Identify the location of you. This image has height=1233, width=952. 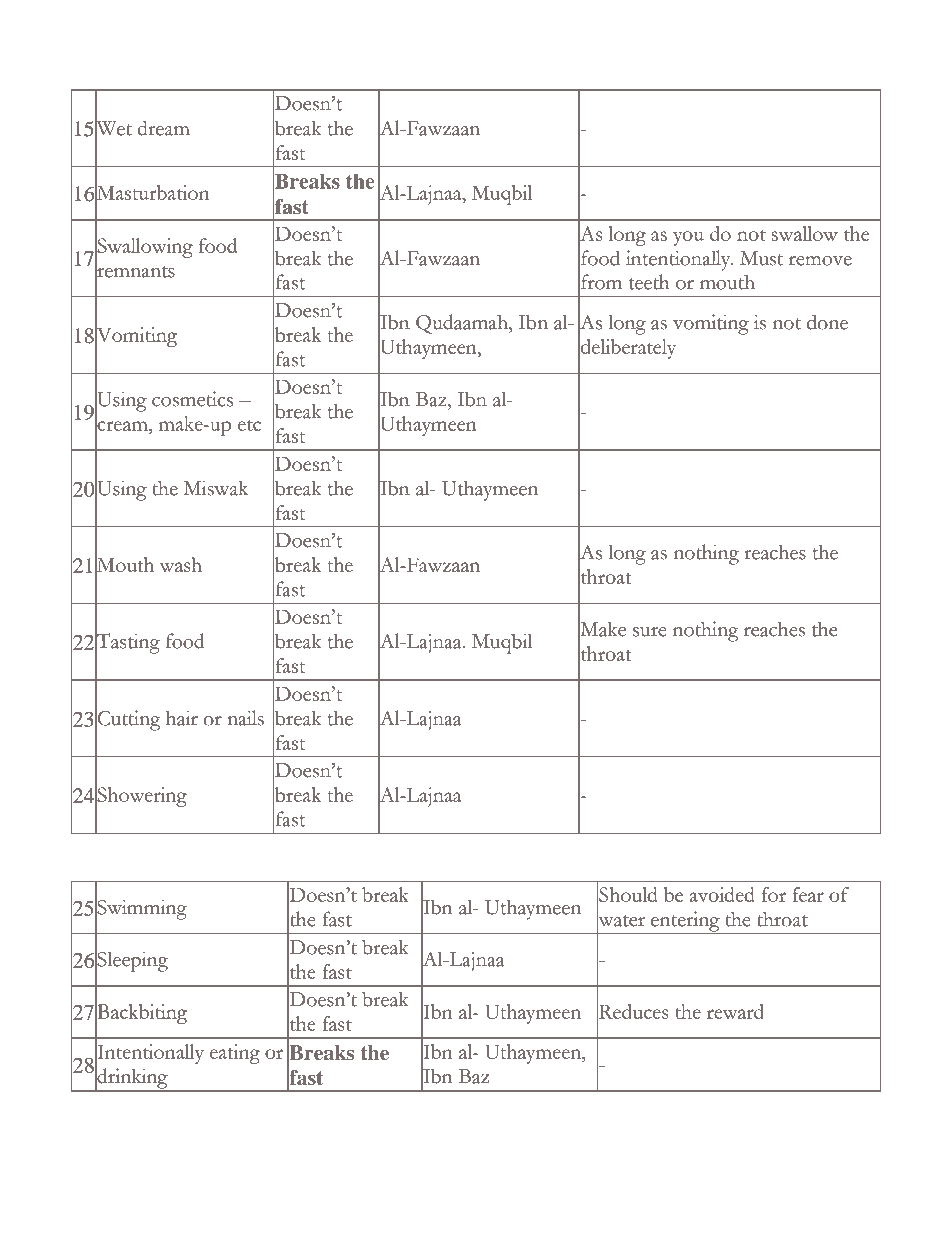
(688, 238).
